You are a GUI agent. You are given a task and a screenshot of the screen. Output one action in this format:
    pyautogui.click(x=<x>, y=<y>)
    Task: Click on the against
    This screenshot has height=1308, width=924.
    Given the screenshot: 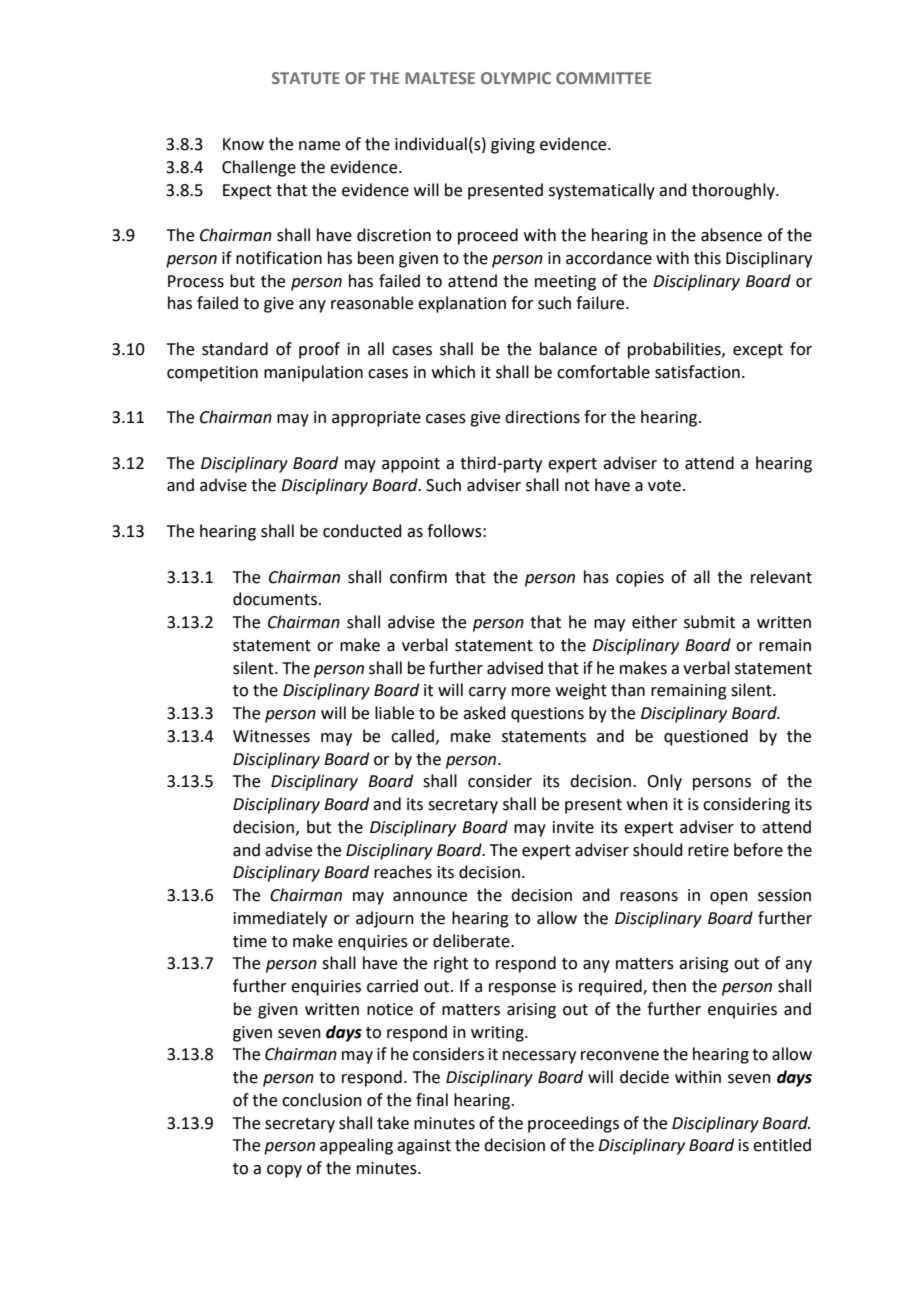 What is the action you would take?
    pyautogui.click(x=424, y=1147)
